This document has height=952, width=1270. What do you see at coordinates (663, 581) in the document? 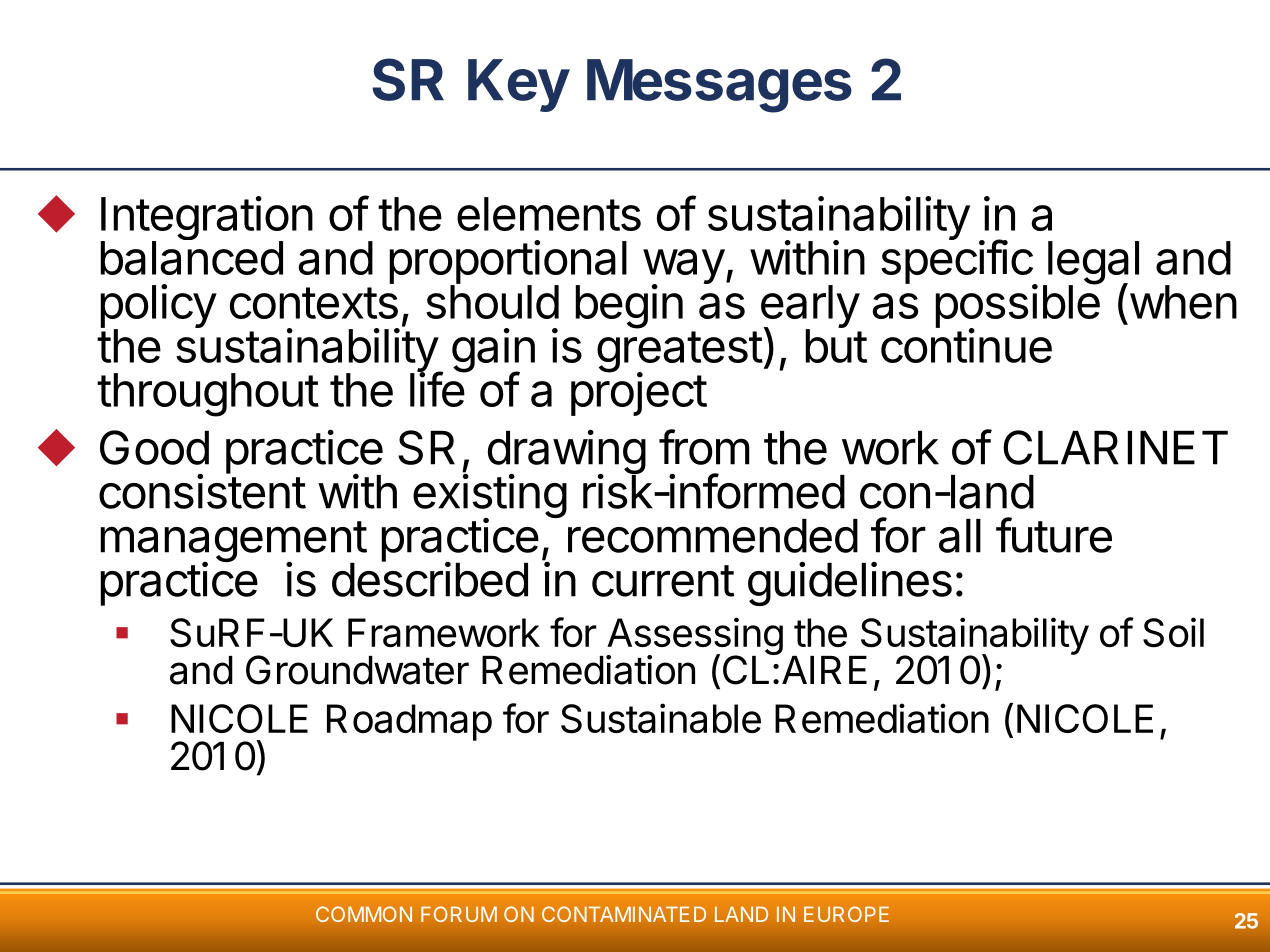
I see `current` at bounding box center [663, 581].
